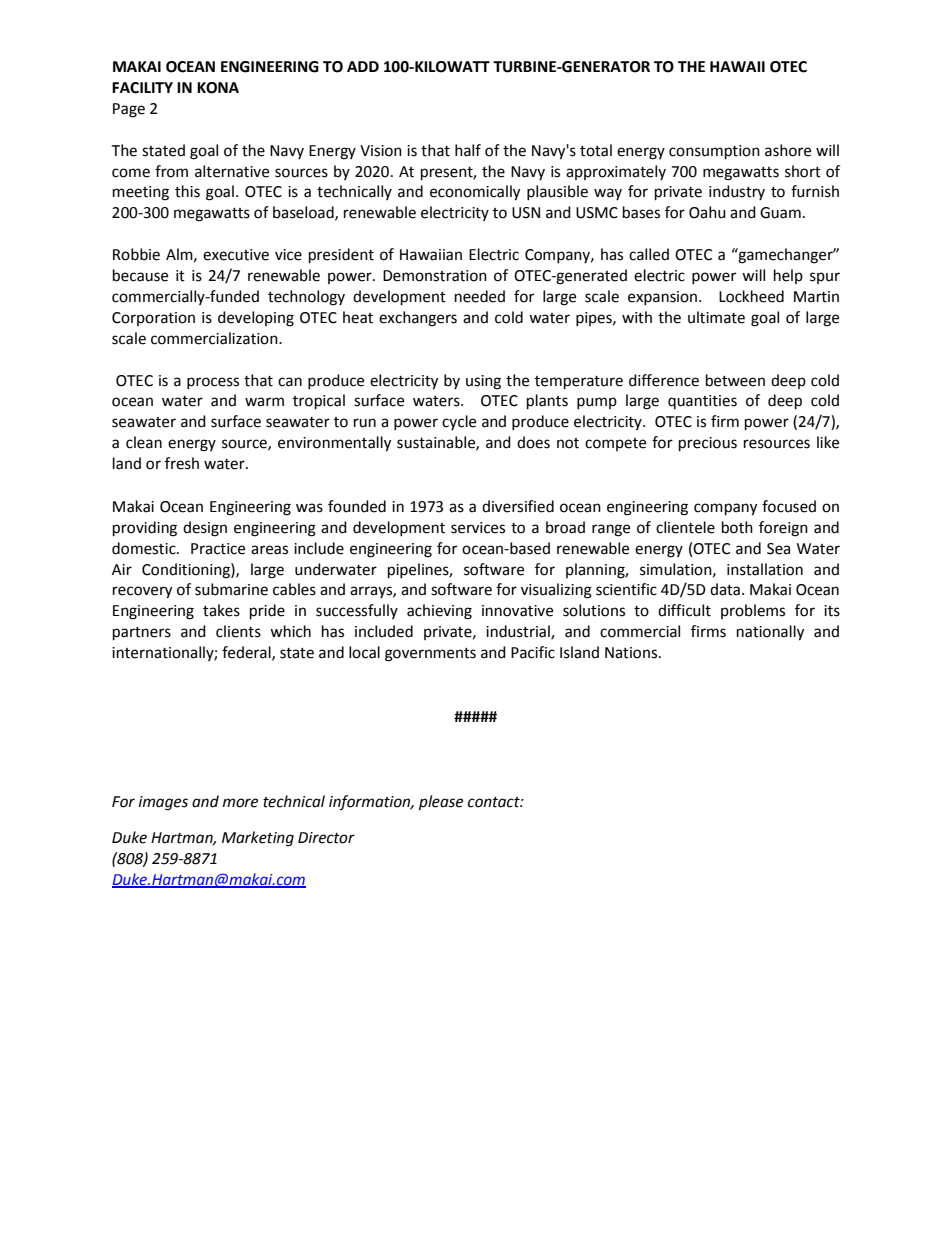  What do you see at coordinates (418, 319) in the image?
I see `exchangers` at bounding box center [418, 319].
